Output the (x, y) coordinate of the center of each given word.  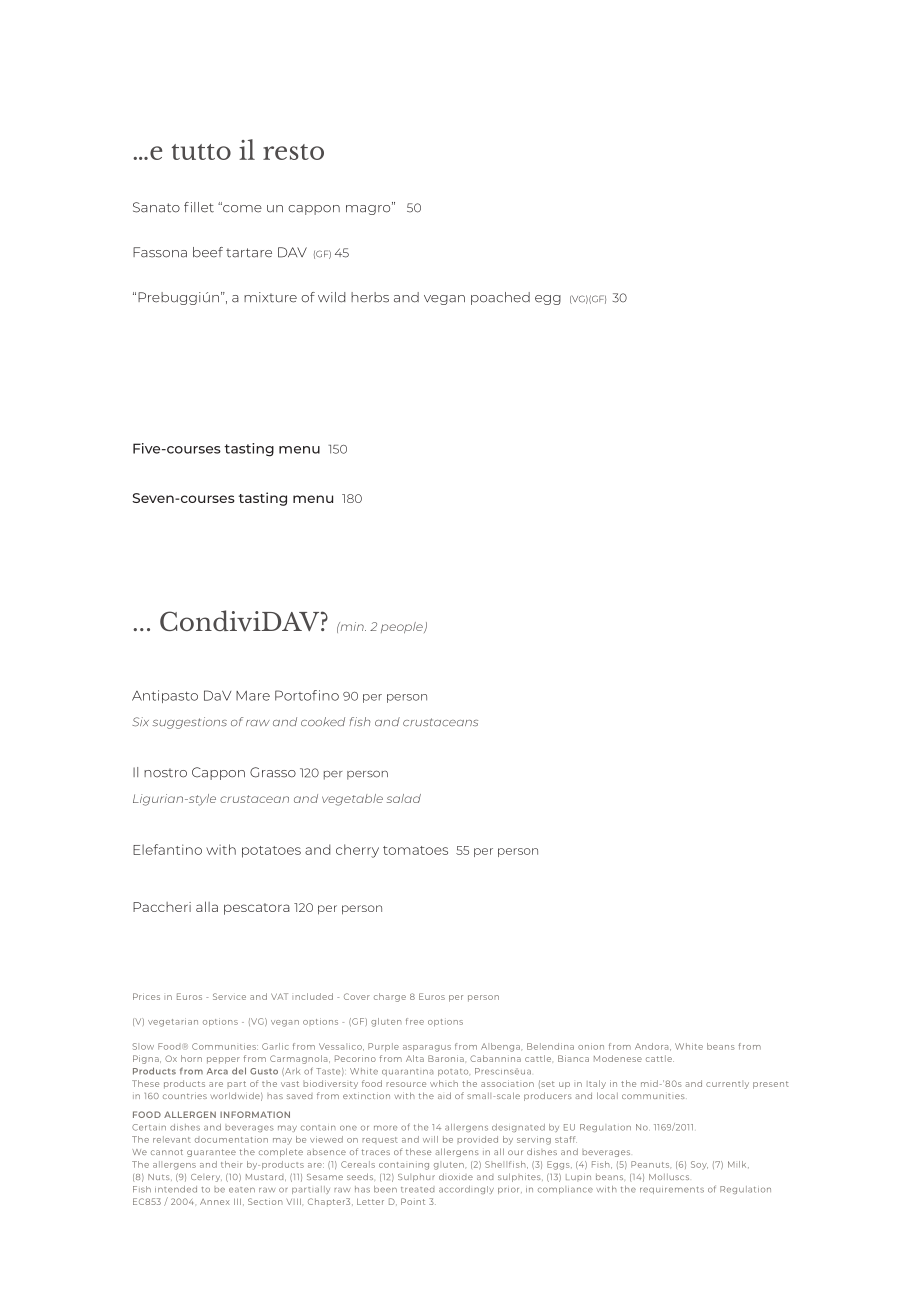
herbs (370, 297)
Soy (699, 1165)
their (232, 1164)
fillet (199, 207)
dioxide (456, 1176)
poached (500, 298)
